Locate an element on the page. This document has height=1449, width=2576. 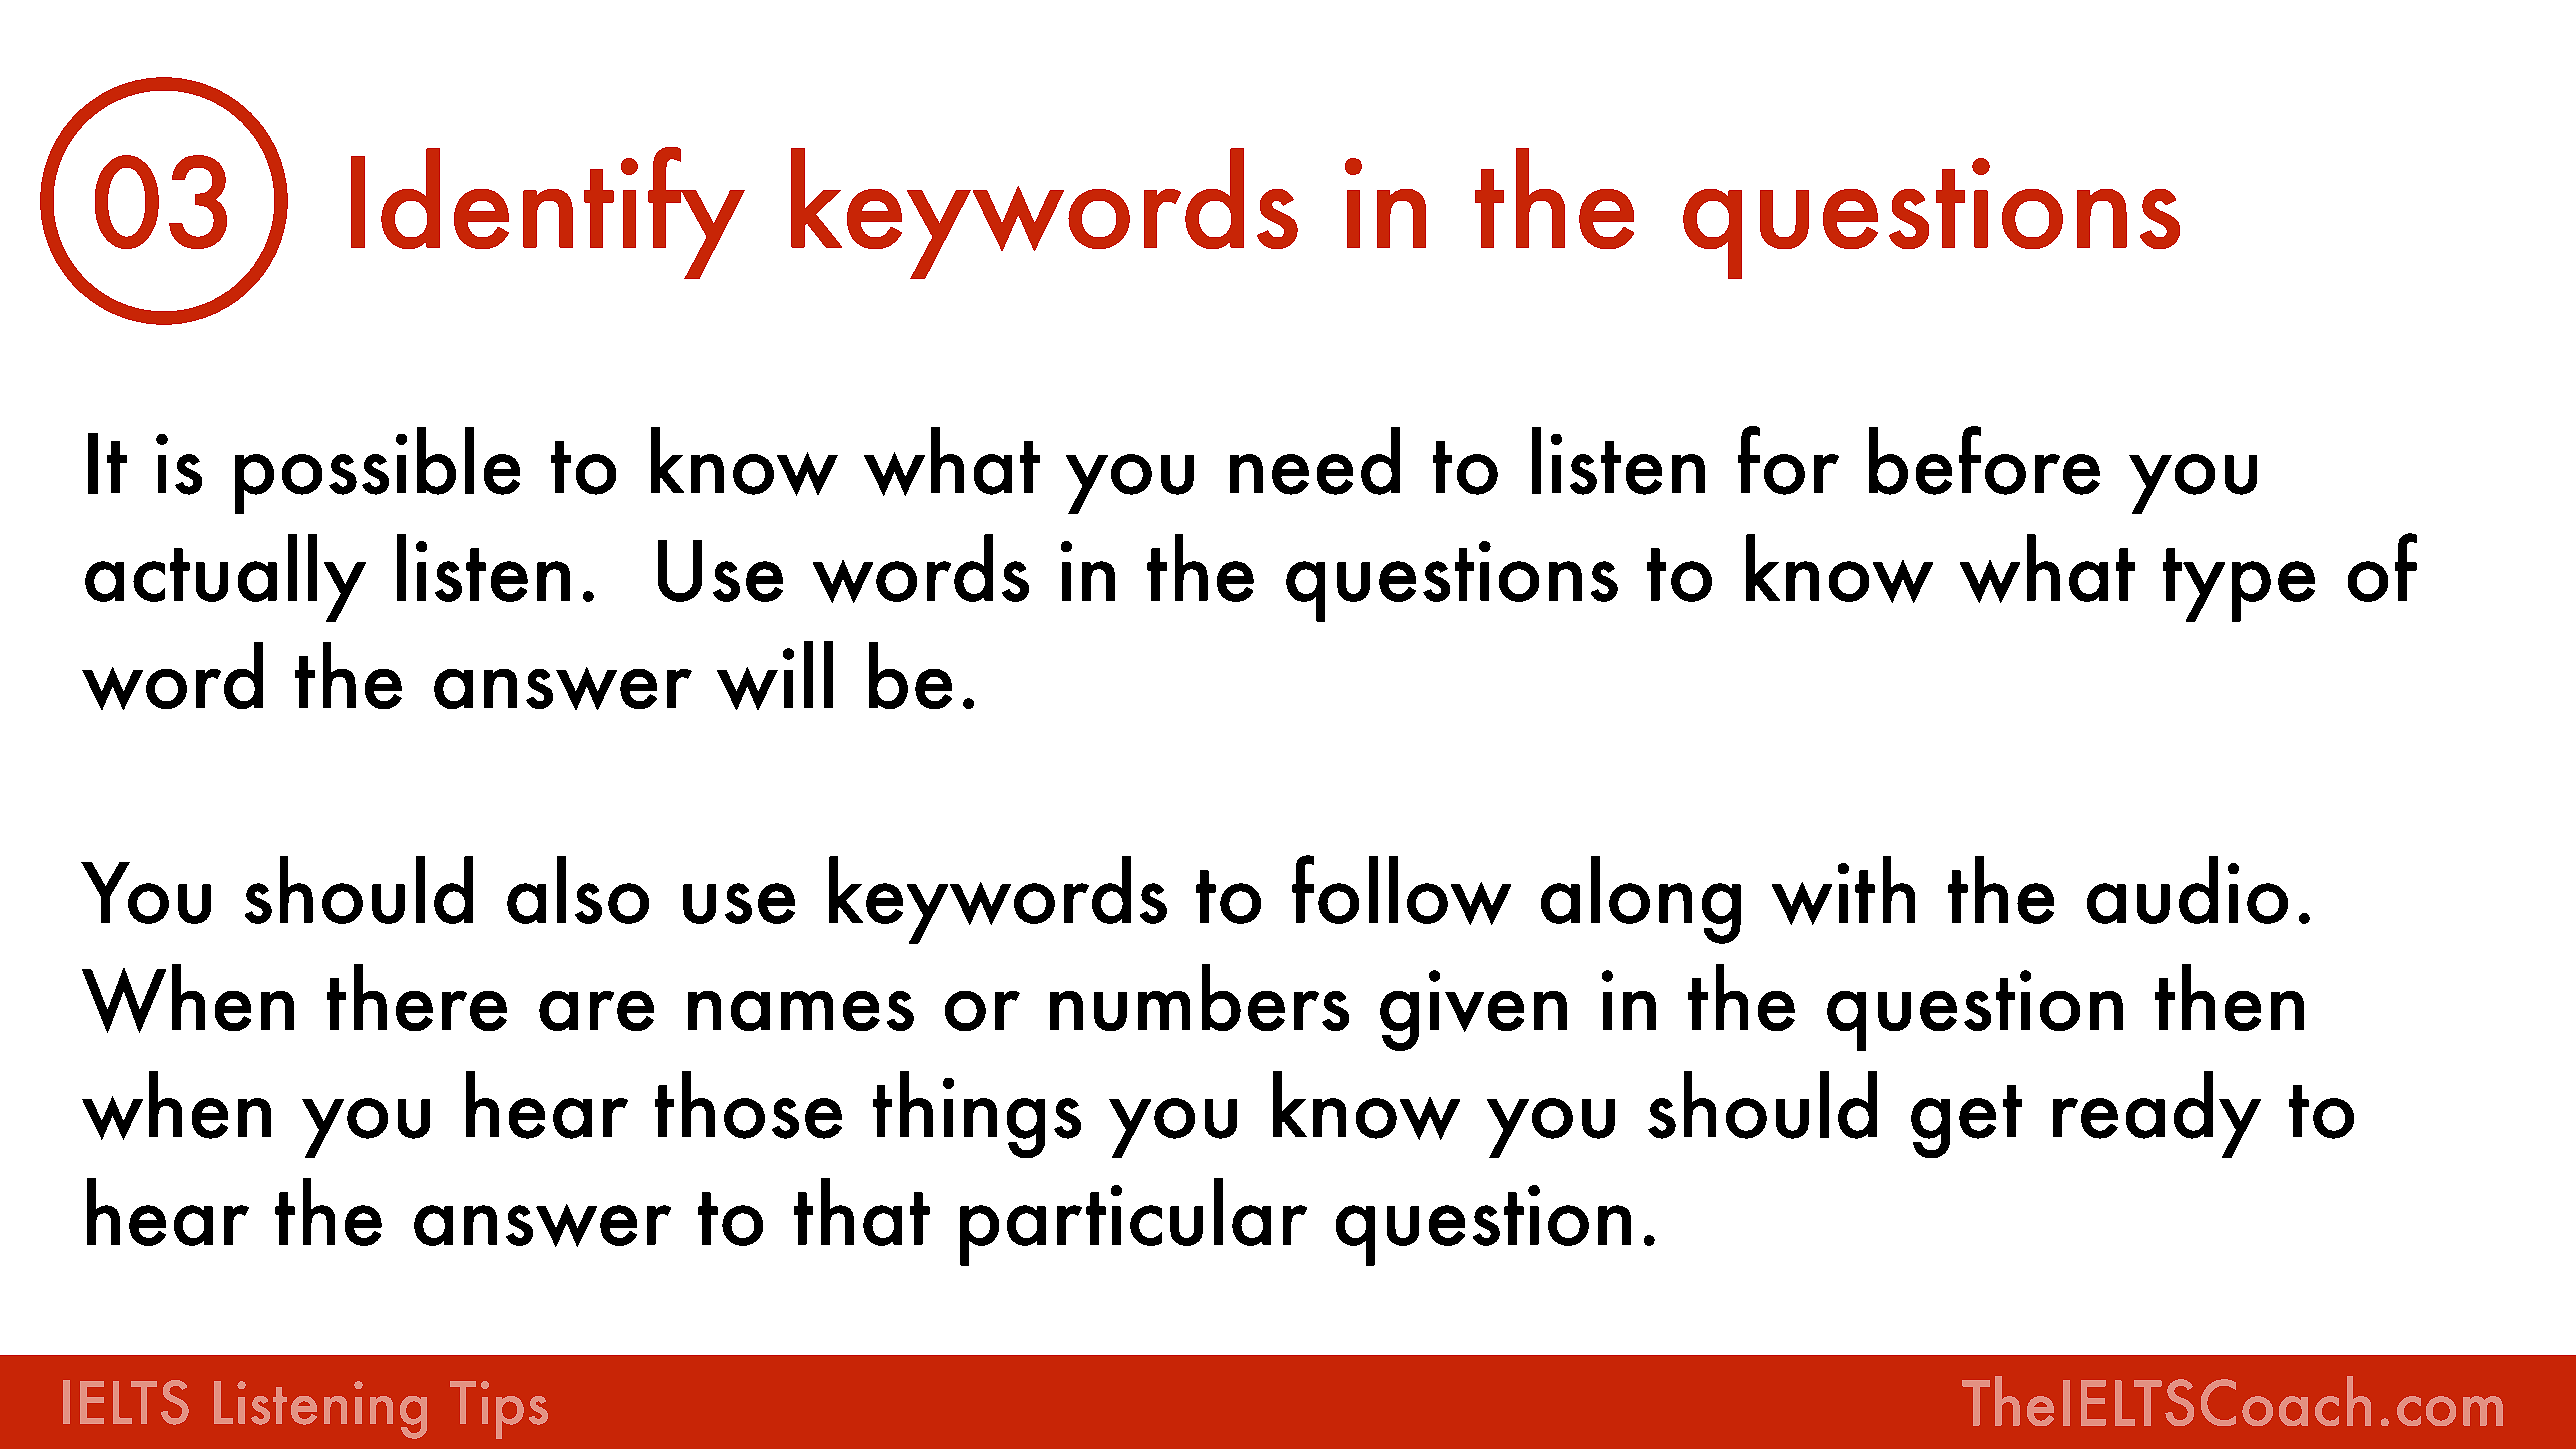
particular is located at coordinates (1133, 1222).
